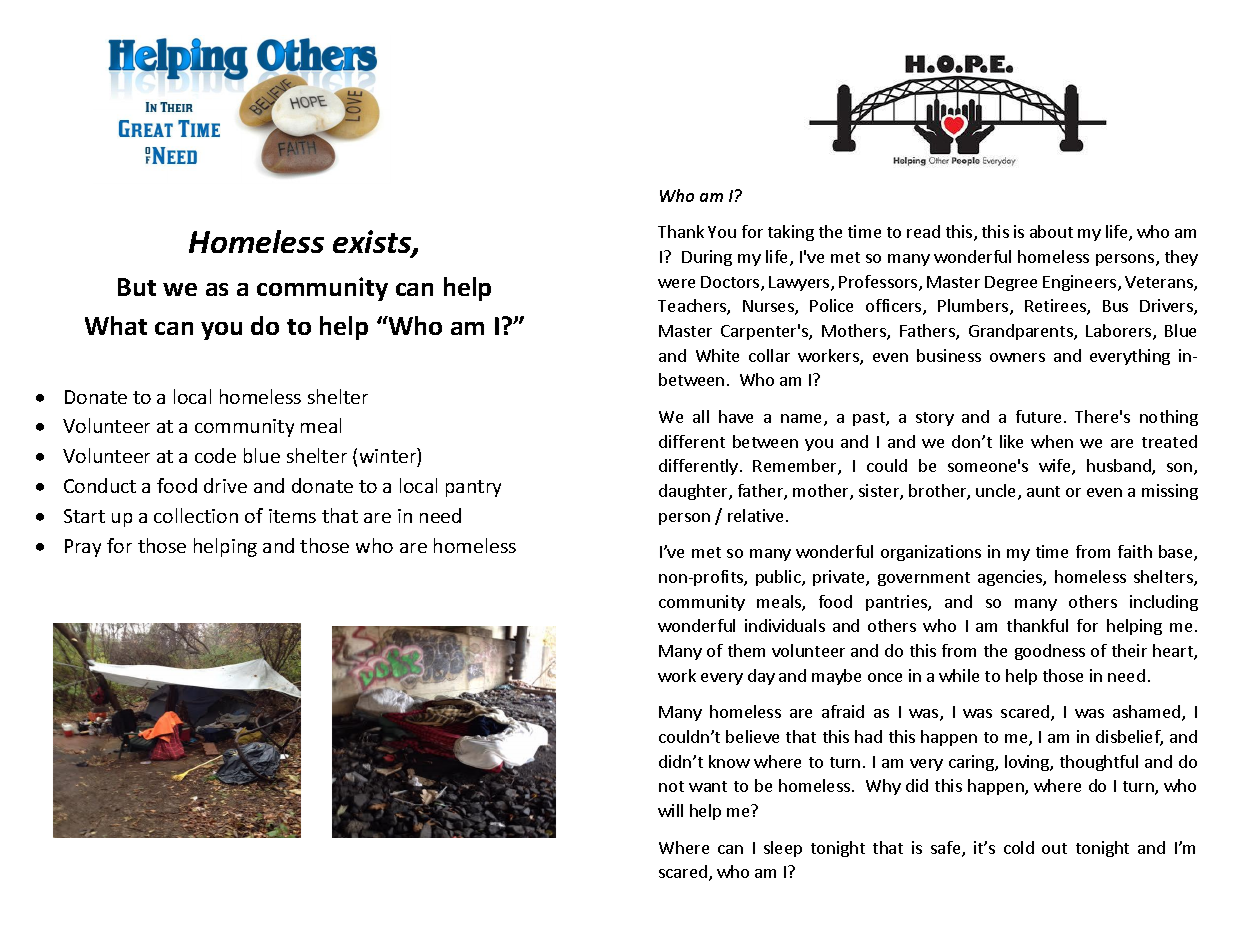 The image size is (1233, 952). What do you see at coordinates (137, 287) in the page?
I see `But` at bounding box center [137, 287].
